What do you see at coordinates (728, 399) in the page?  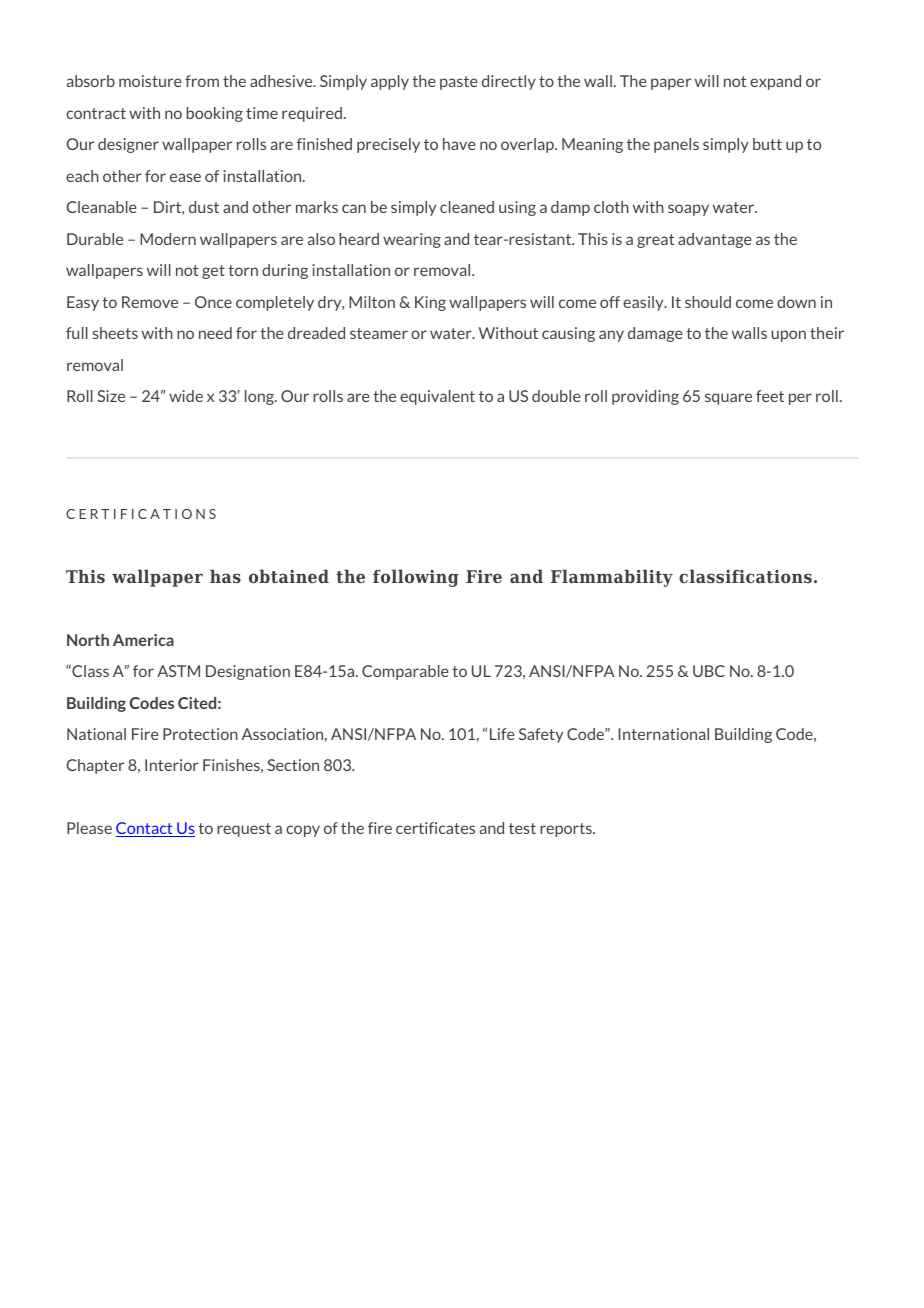 I see `square` at bounding box center [728, 399].
